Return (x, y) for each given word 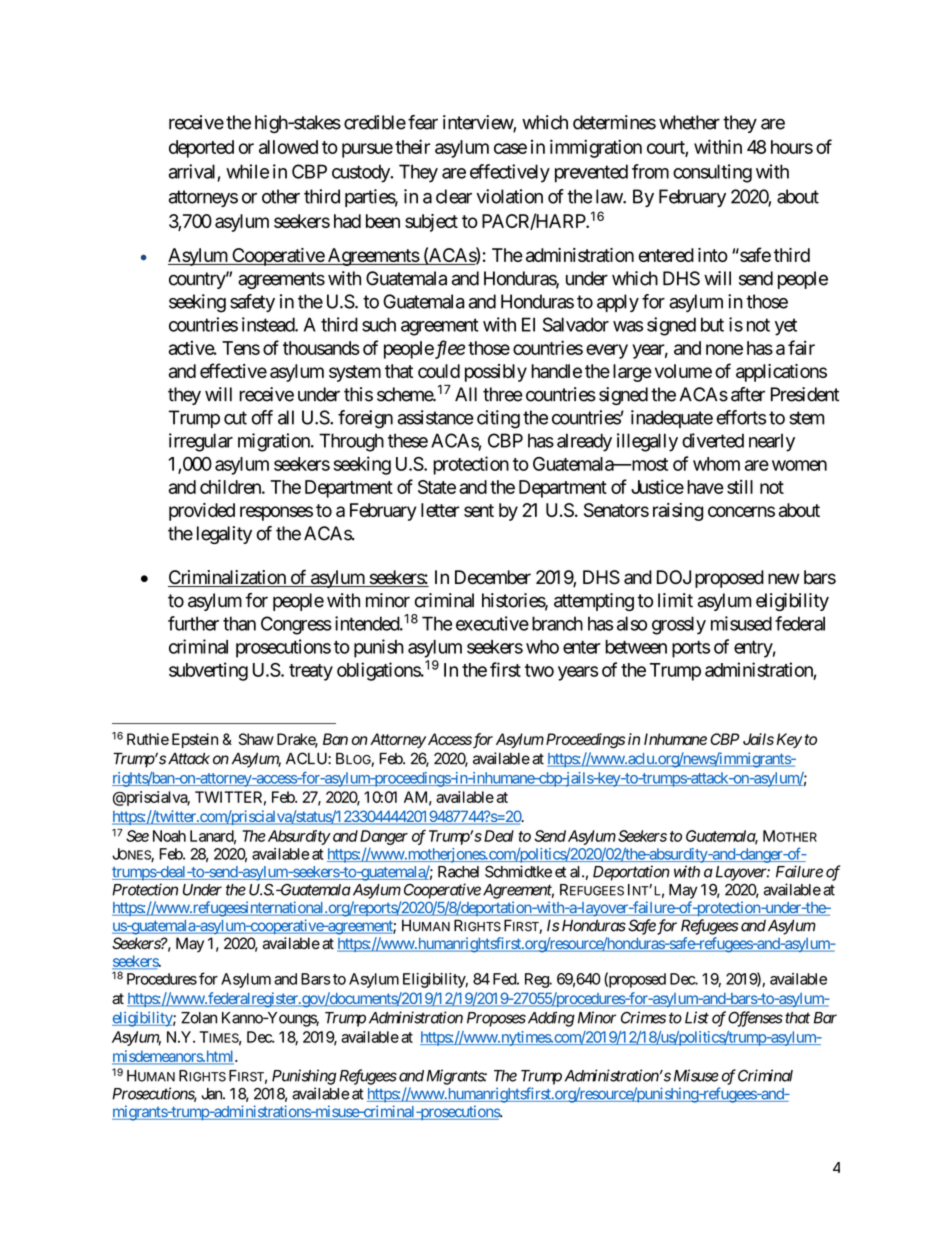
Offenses (755, 1019)
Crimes (643, 1017)
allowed (288, 147)
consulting (712, 173)
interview (478, 123)
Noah (169, 836)
